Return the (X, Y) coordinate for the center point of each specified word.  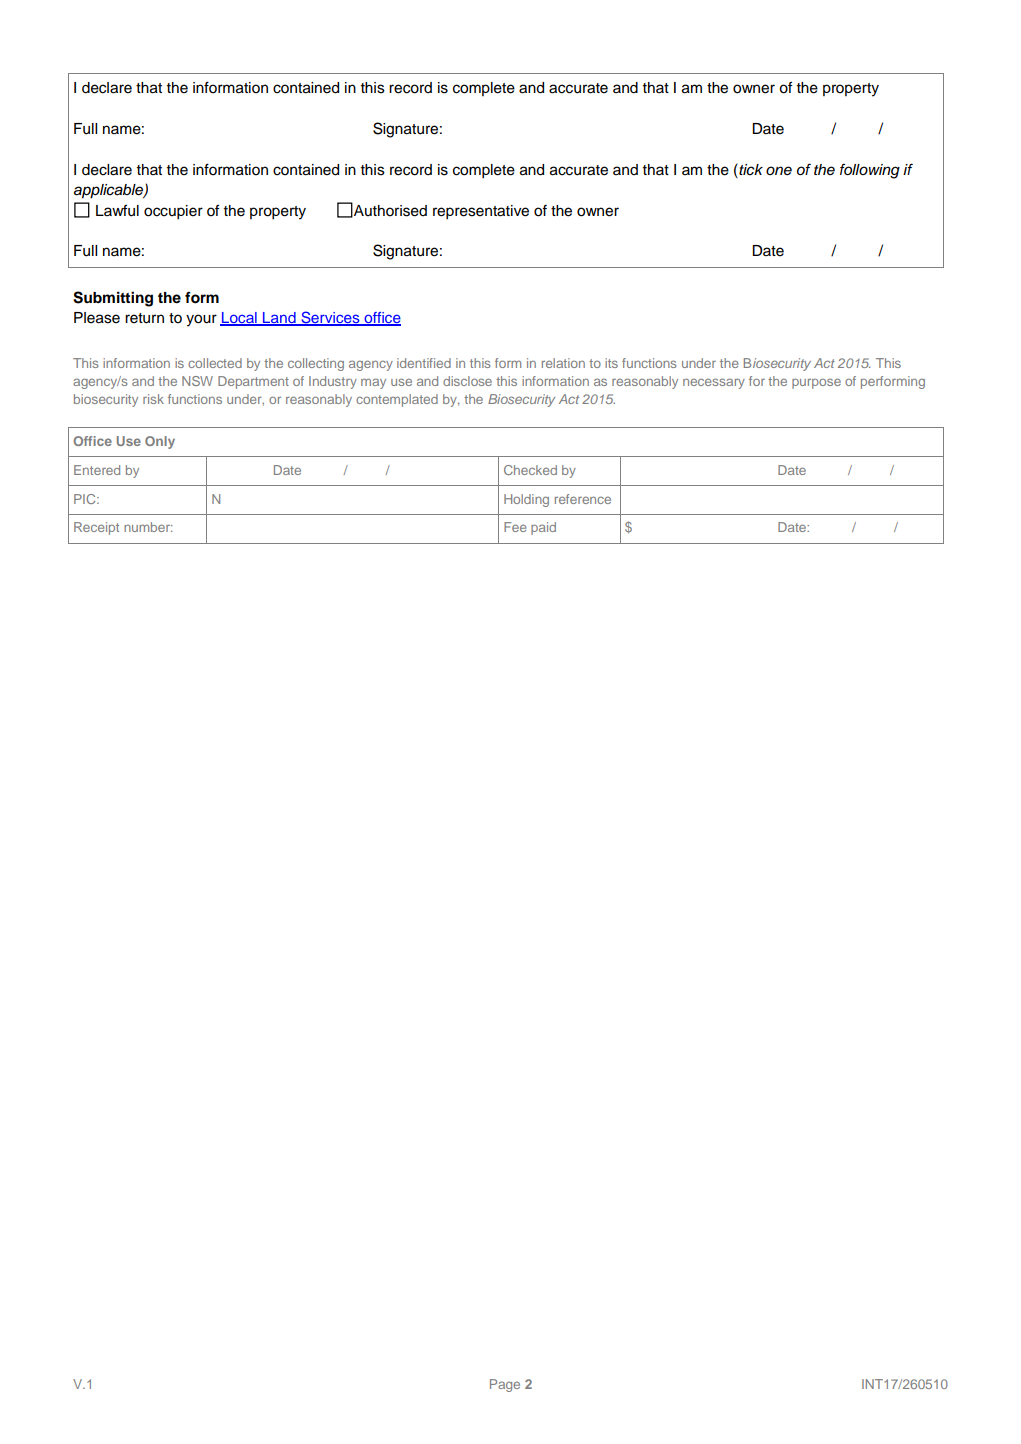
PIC (86, 499)
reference (583, 499)
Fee (515, 527)
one (779, 170)
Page (505, 1385)
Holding (526, 500)
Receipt (96, 528)
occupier (173, 212)
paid (543, 528)
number (148, 527)
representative (481, 212)
